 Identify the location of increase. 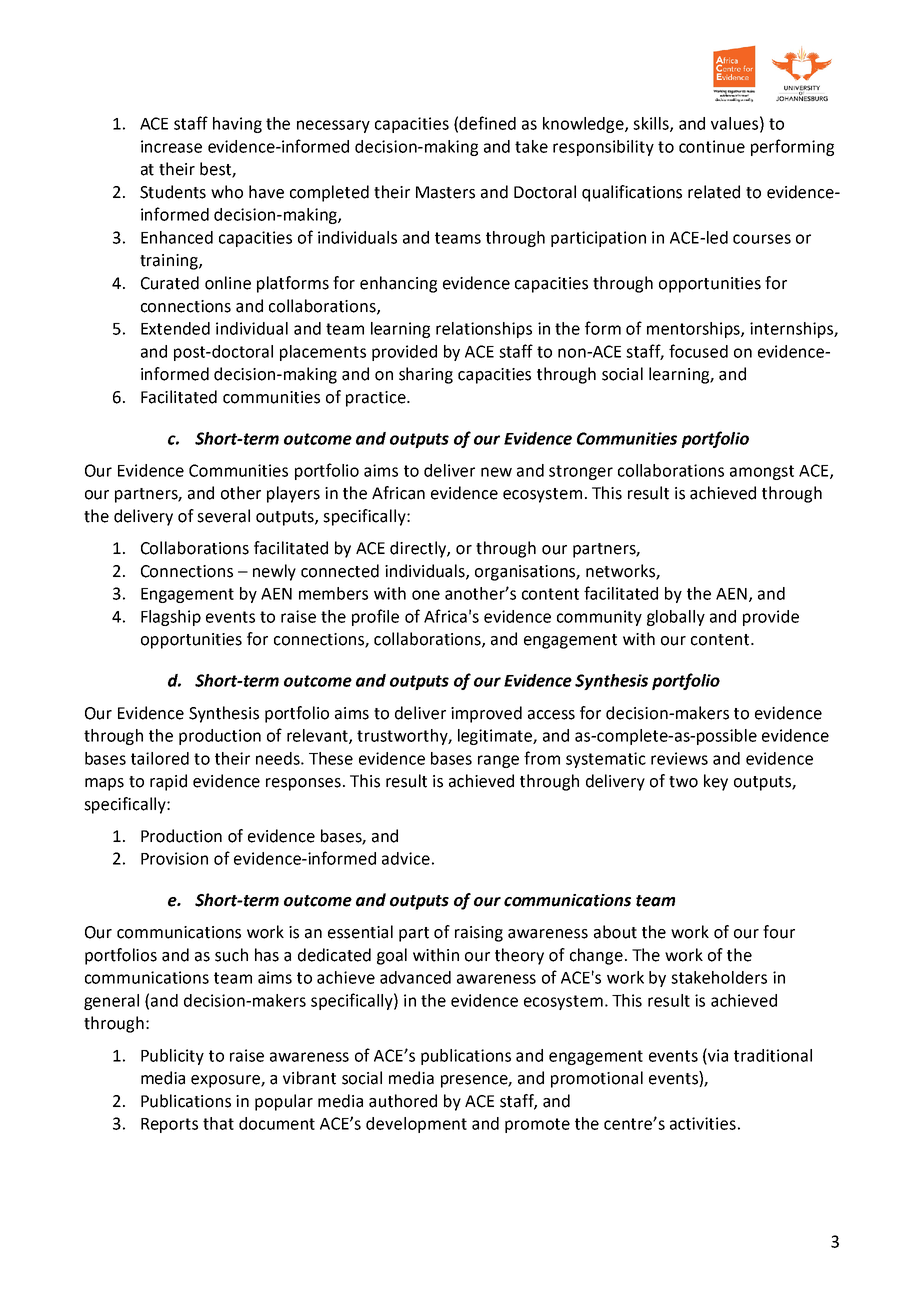
(171, 146).
